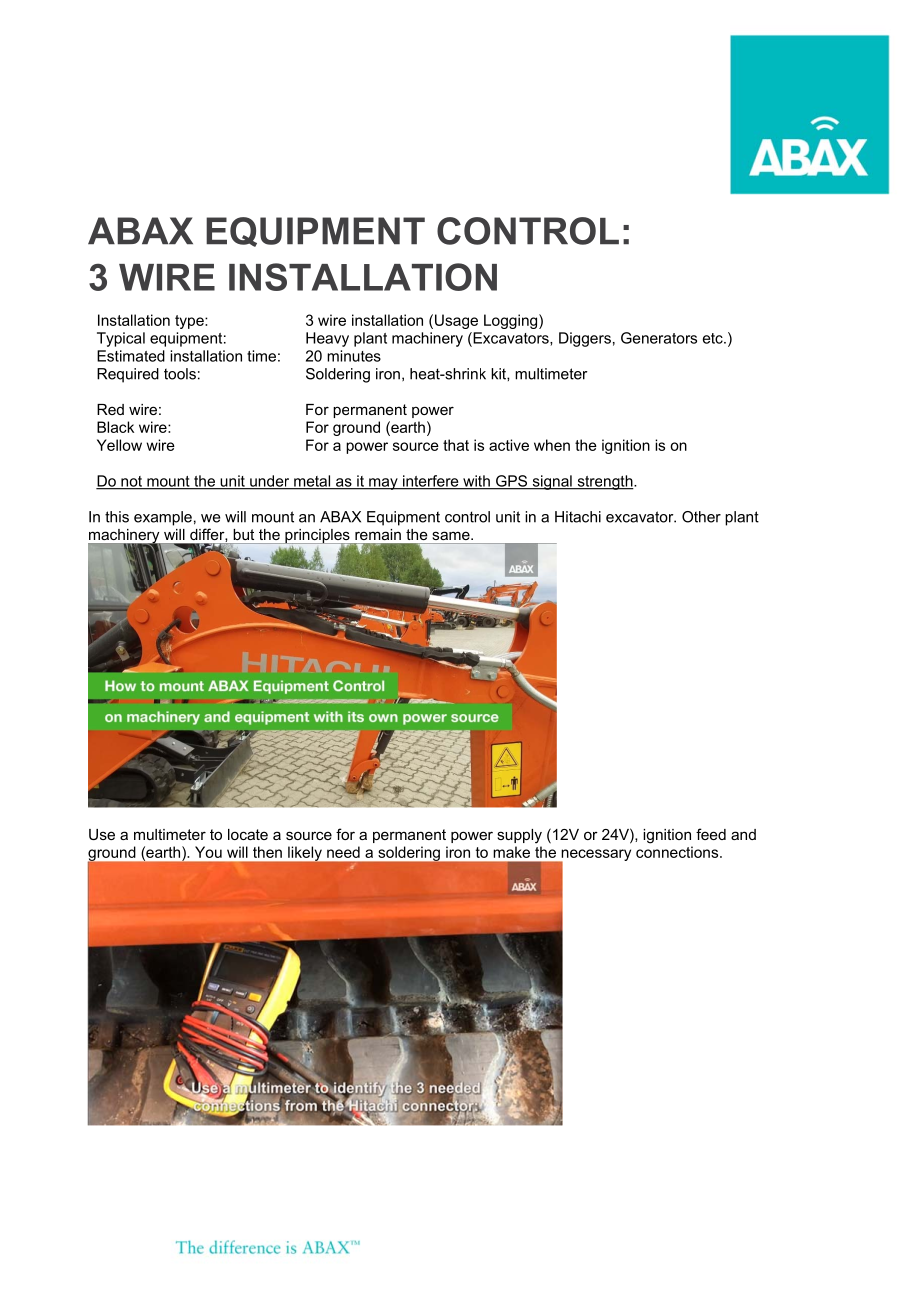 This screenshot has width=924, height=1308. I want to click on Usage, so click(456, 321).
